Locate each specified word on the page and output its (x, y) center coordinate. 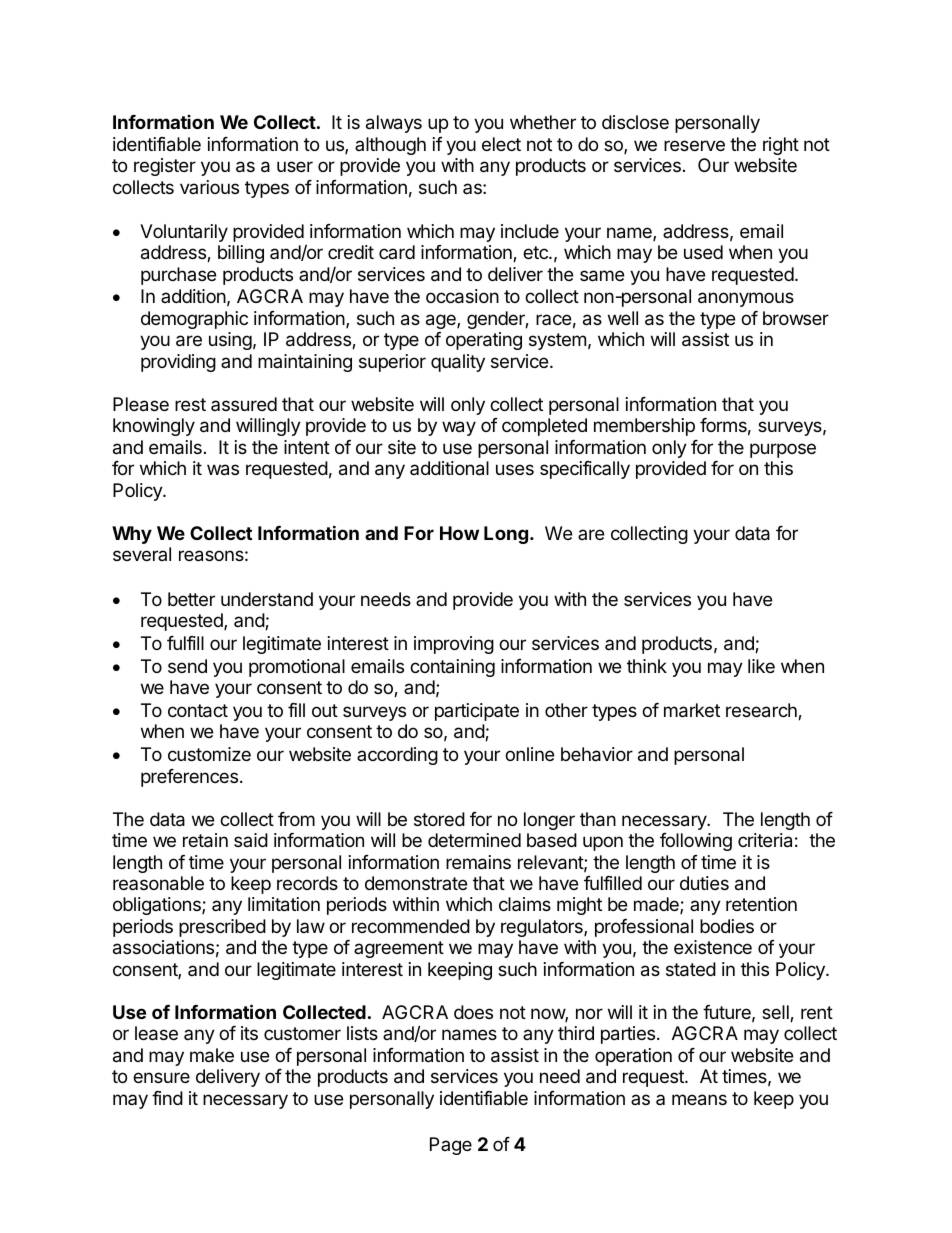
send (187, 666)
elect (501, 144)
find (167, 1098)
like (761, 666)
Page (451, 1146)
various (209, 187)
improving (454, 645)
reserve (694, 145)
